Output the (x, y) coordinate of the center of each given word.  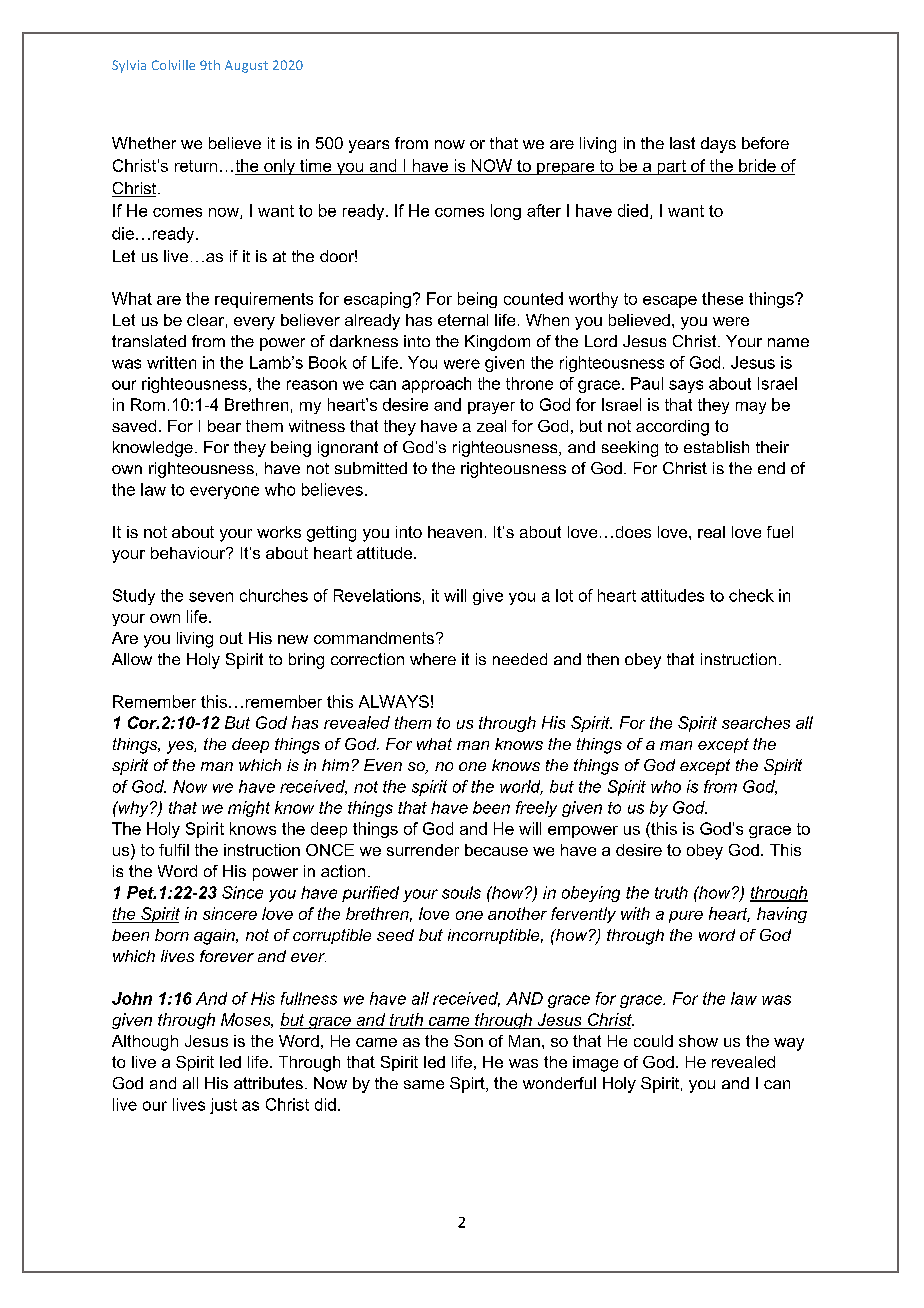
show (698, 1041)
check (751, 595)
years (369, 146)
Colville (173, 65)
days (718, 145)
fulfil (174, 850)
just (223, 1106)
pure (686, 917)
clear (205, 320)
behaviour (189, 553)
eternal (463, 320)
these (722, 298)
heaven (455, 532)
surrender (423, 850)
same (424, 1084)
